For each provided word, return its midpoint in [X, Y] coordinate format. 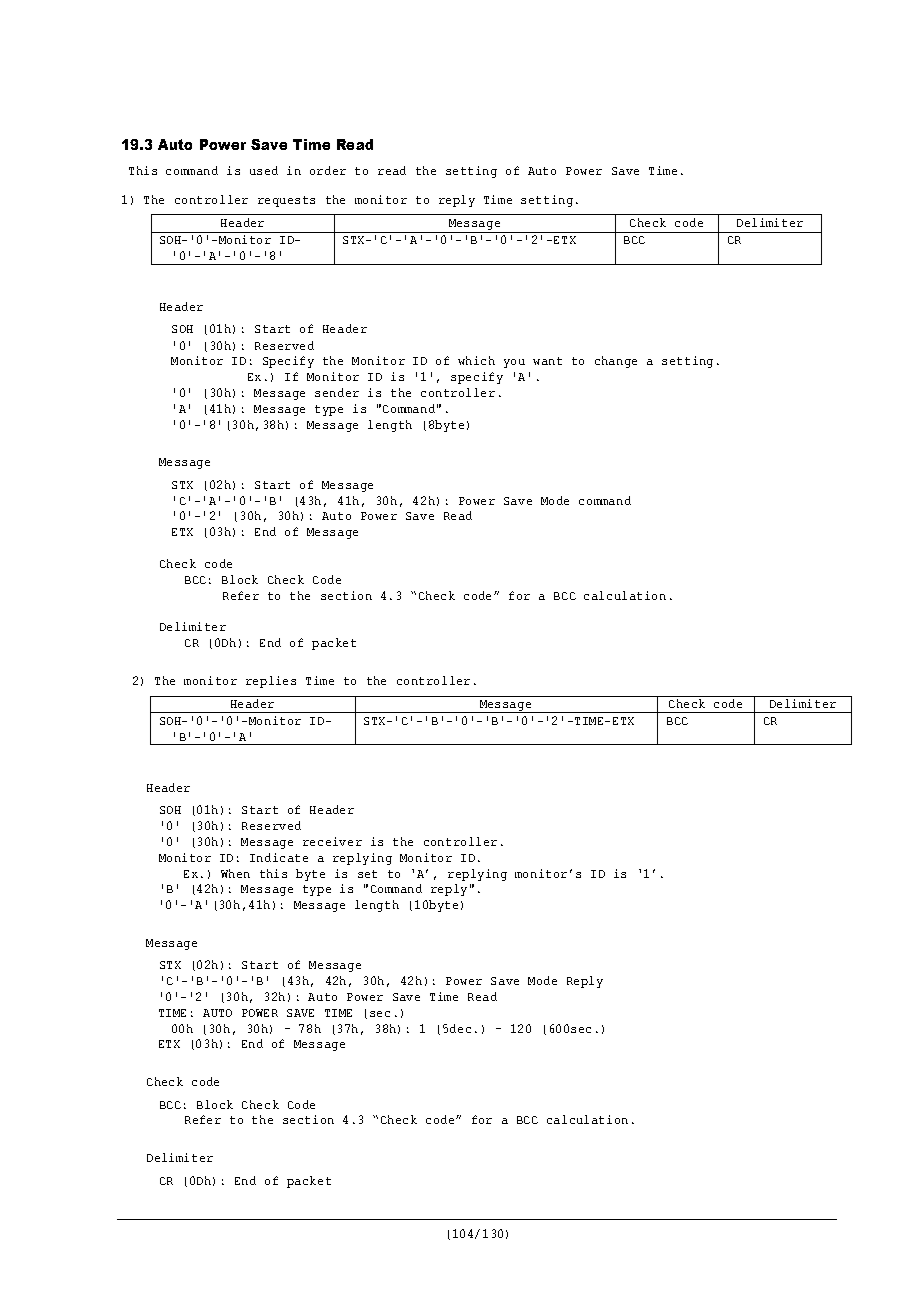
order [328, 170]
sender [337, 392]
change [616, 362]
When [235, 873]
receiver [332, 841]
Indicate [279, 857]
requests [286, 201]
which [476, 360]
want [547, 361]
